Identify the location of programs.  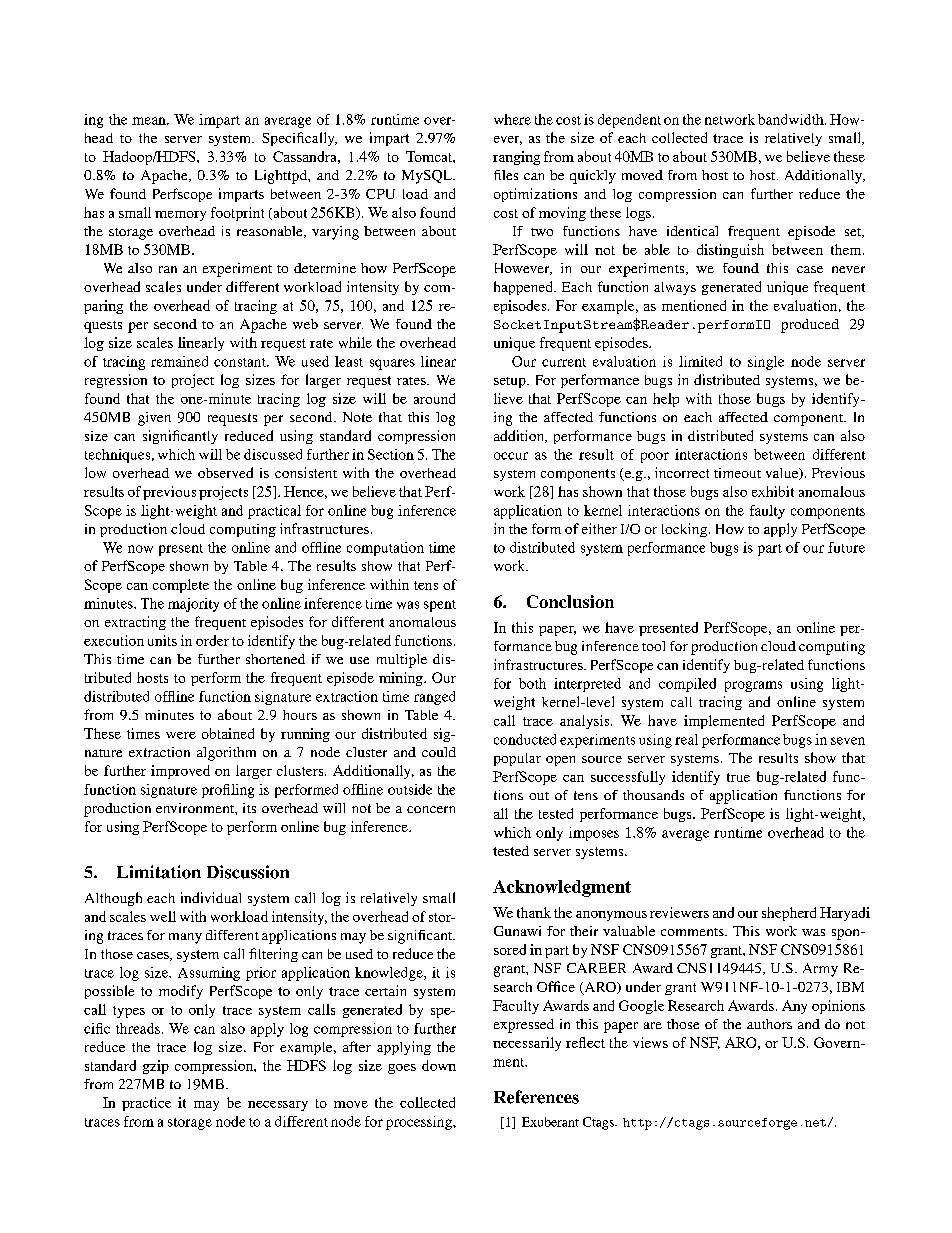
(753, 686).
